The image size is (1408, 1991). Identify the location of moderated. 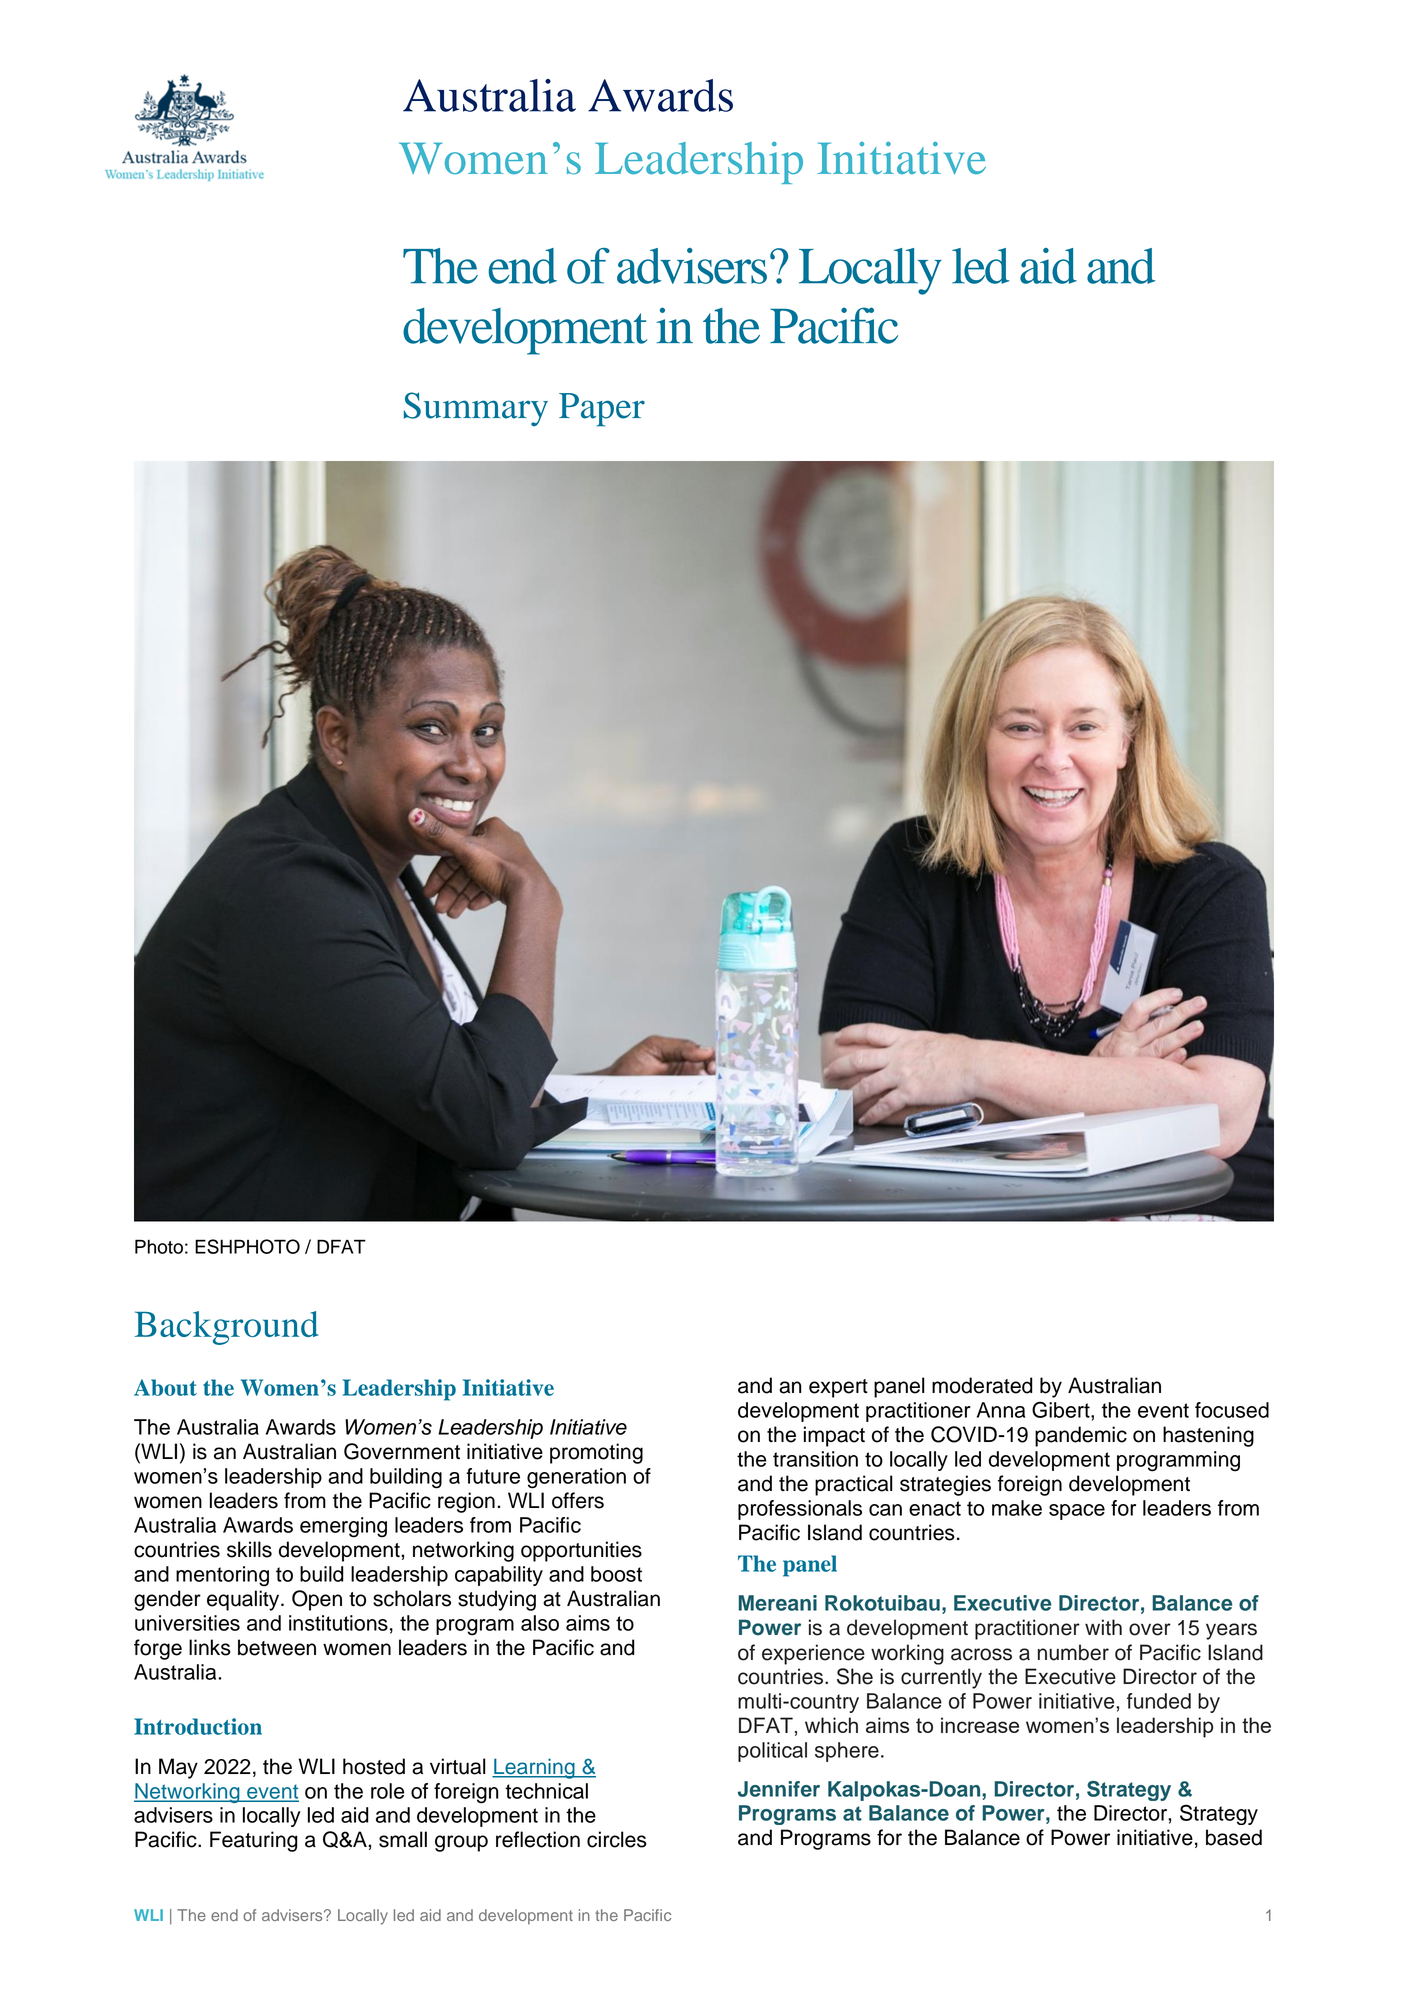
(982, 1385).
